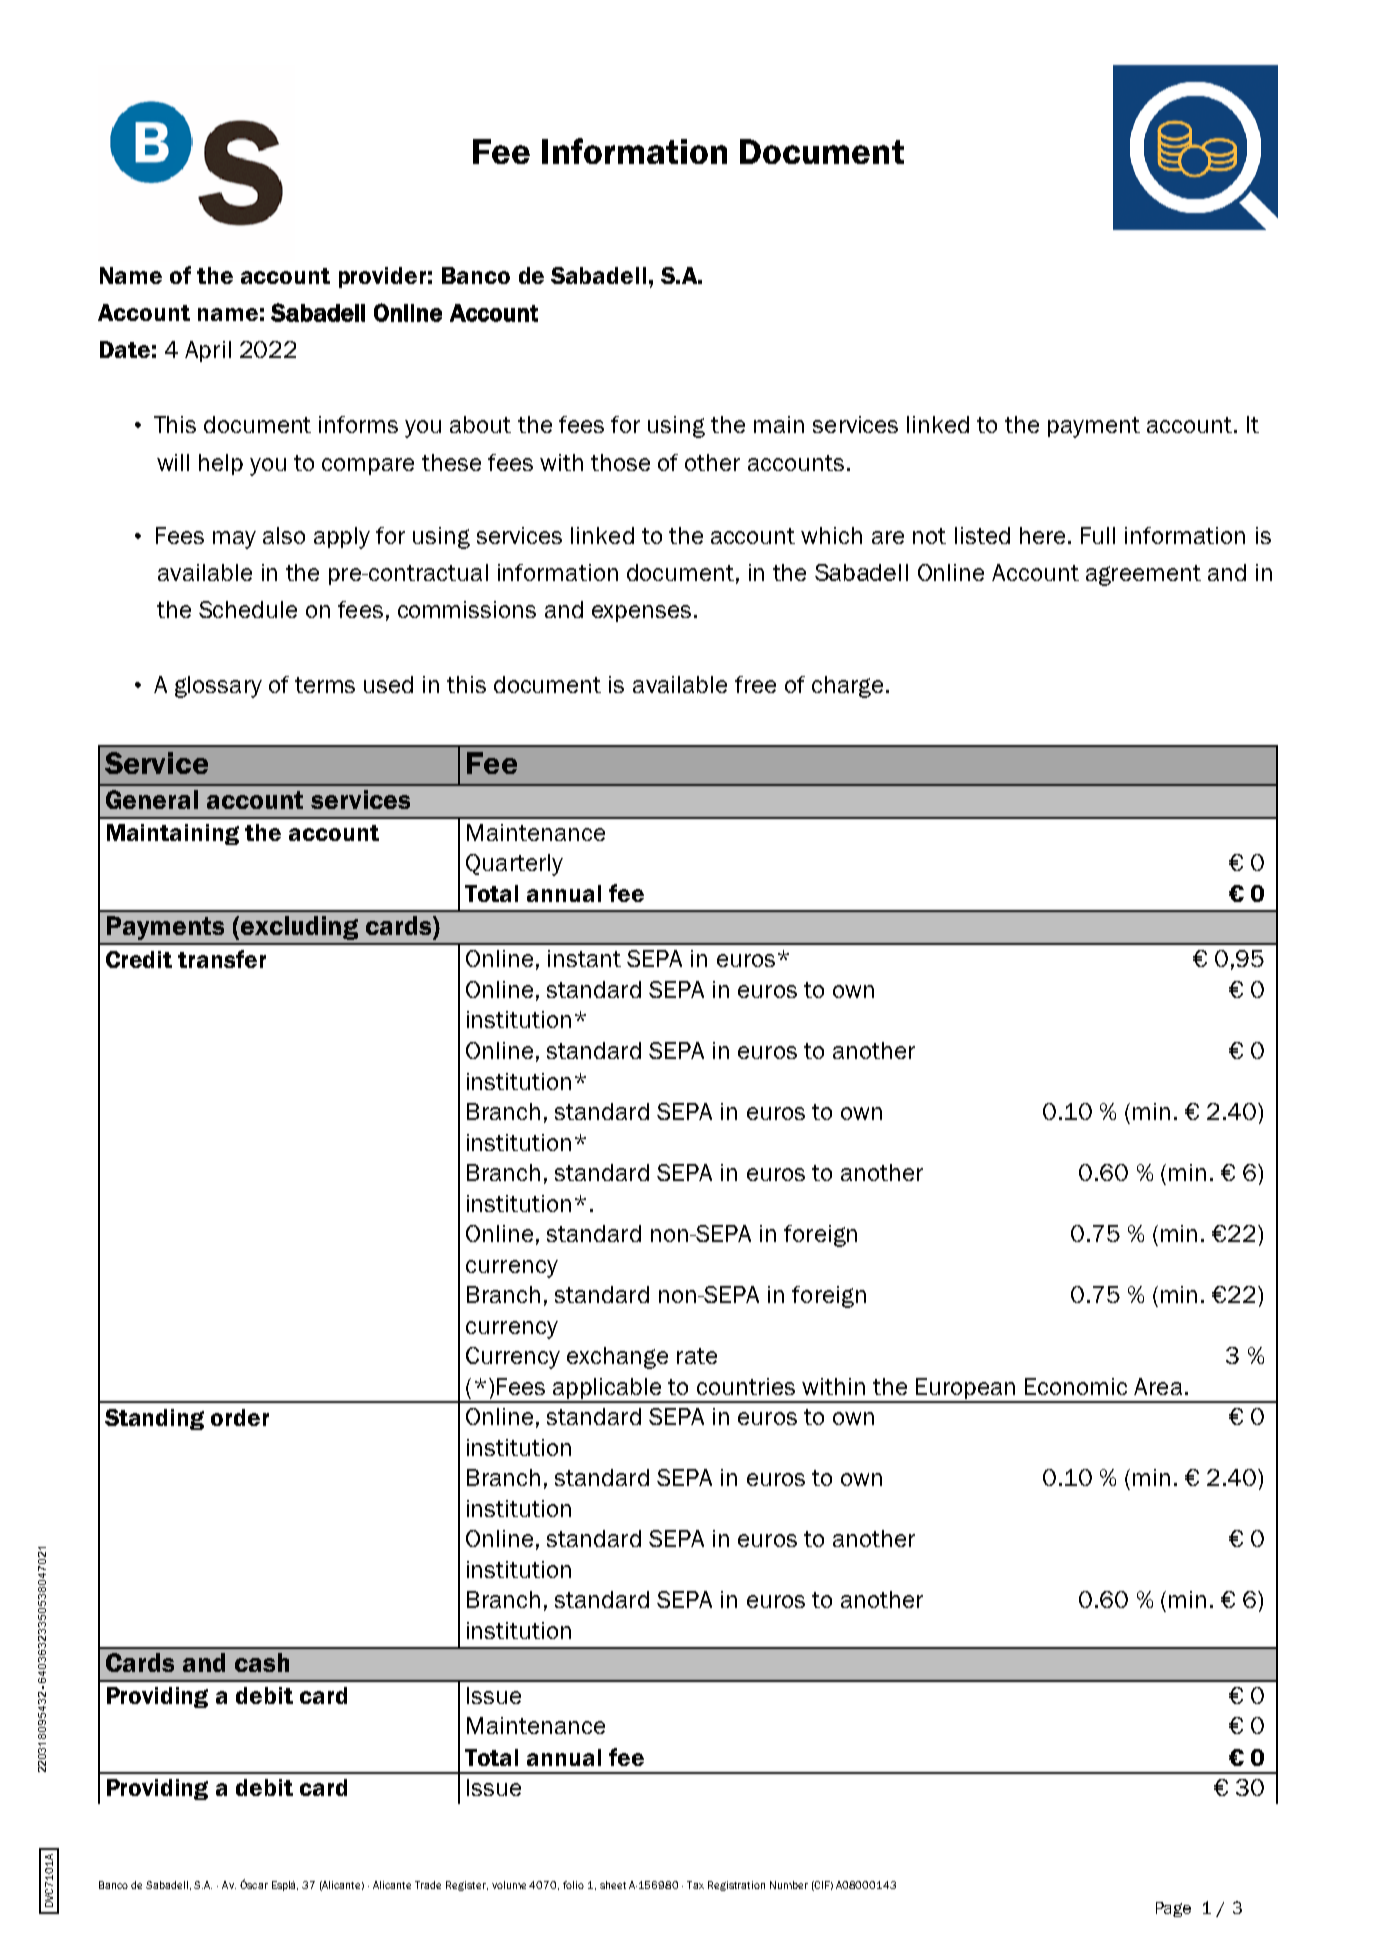  I want to click on transfer, so click(222, 959).
